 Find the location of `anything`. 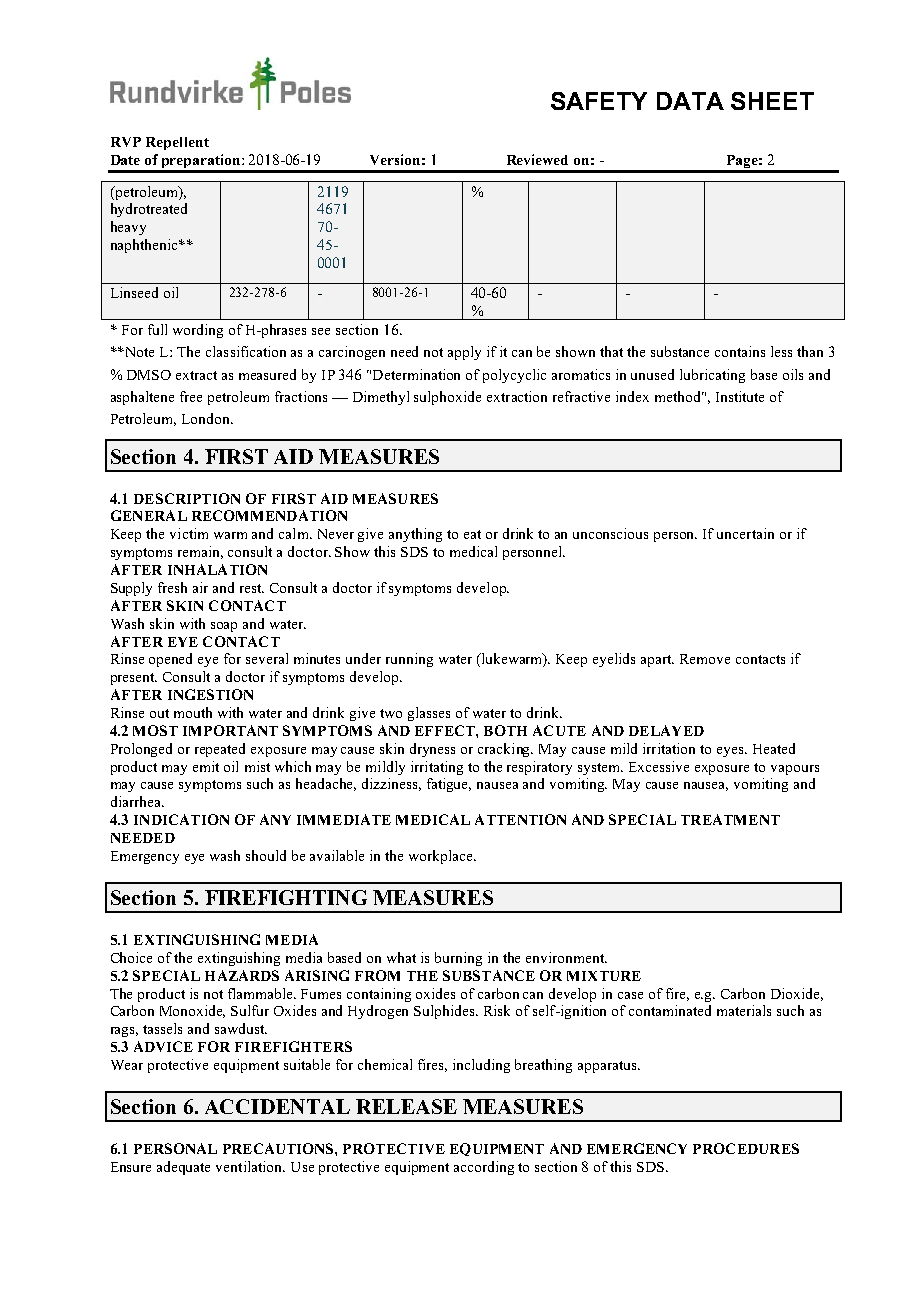

anything is located at coordinates (415, 535).
